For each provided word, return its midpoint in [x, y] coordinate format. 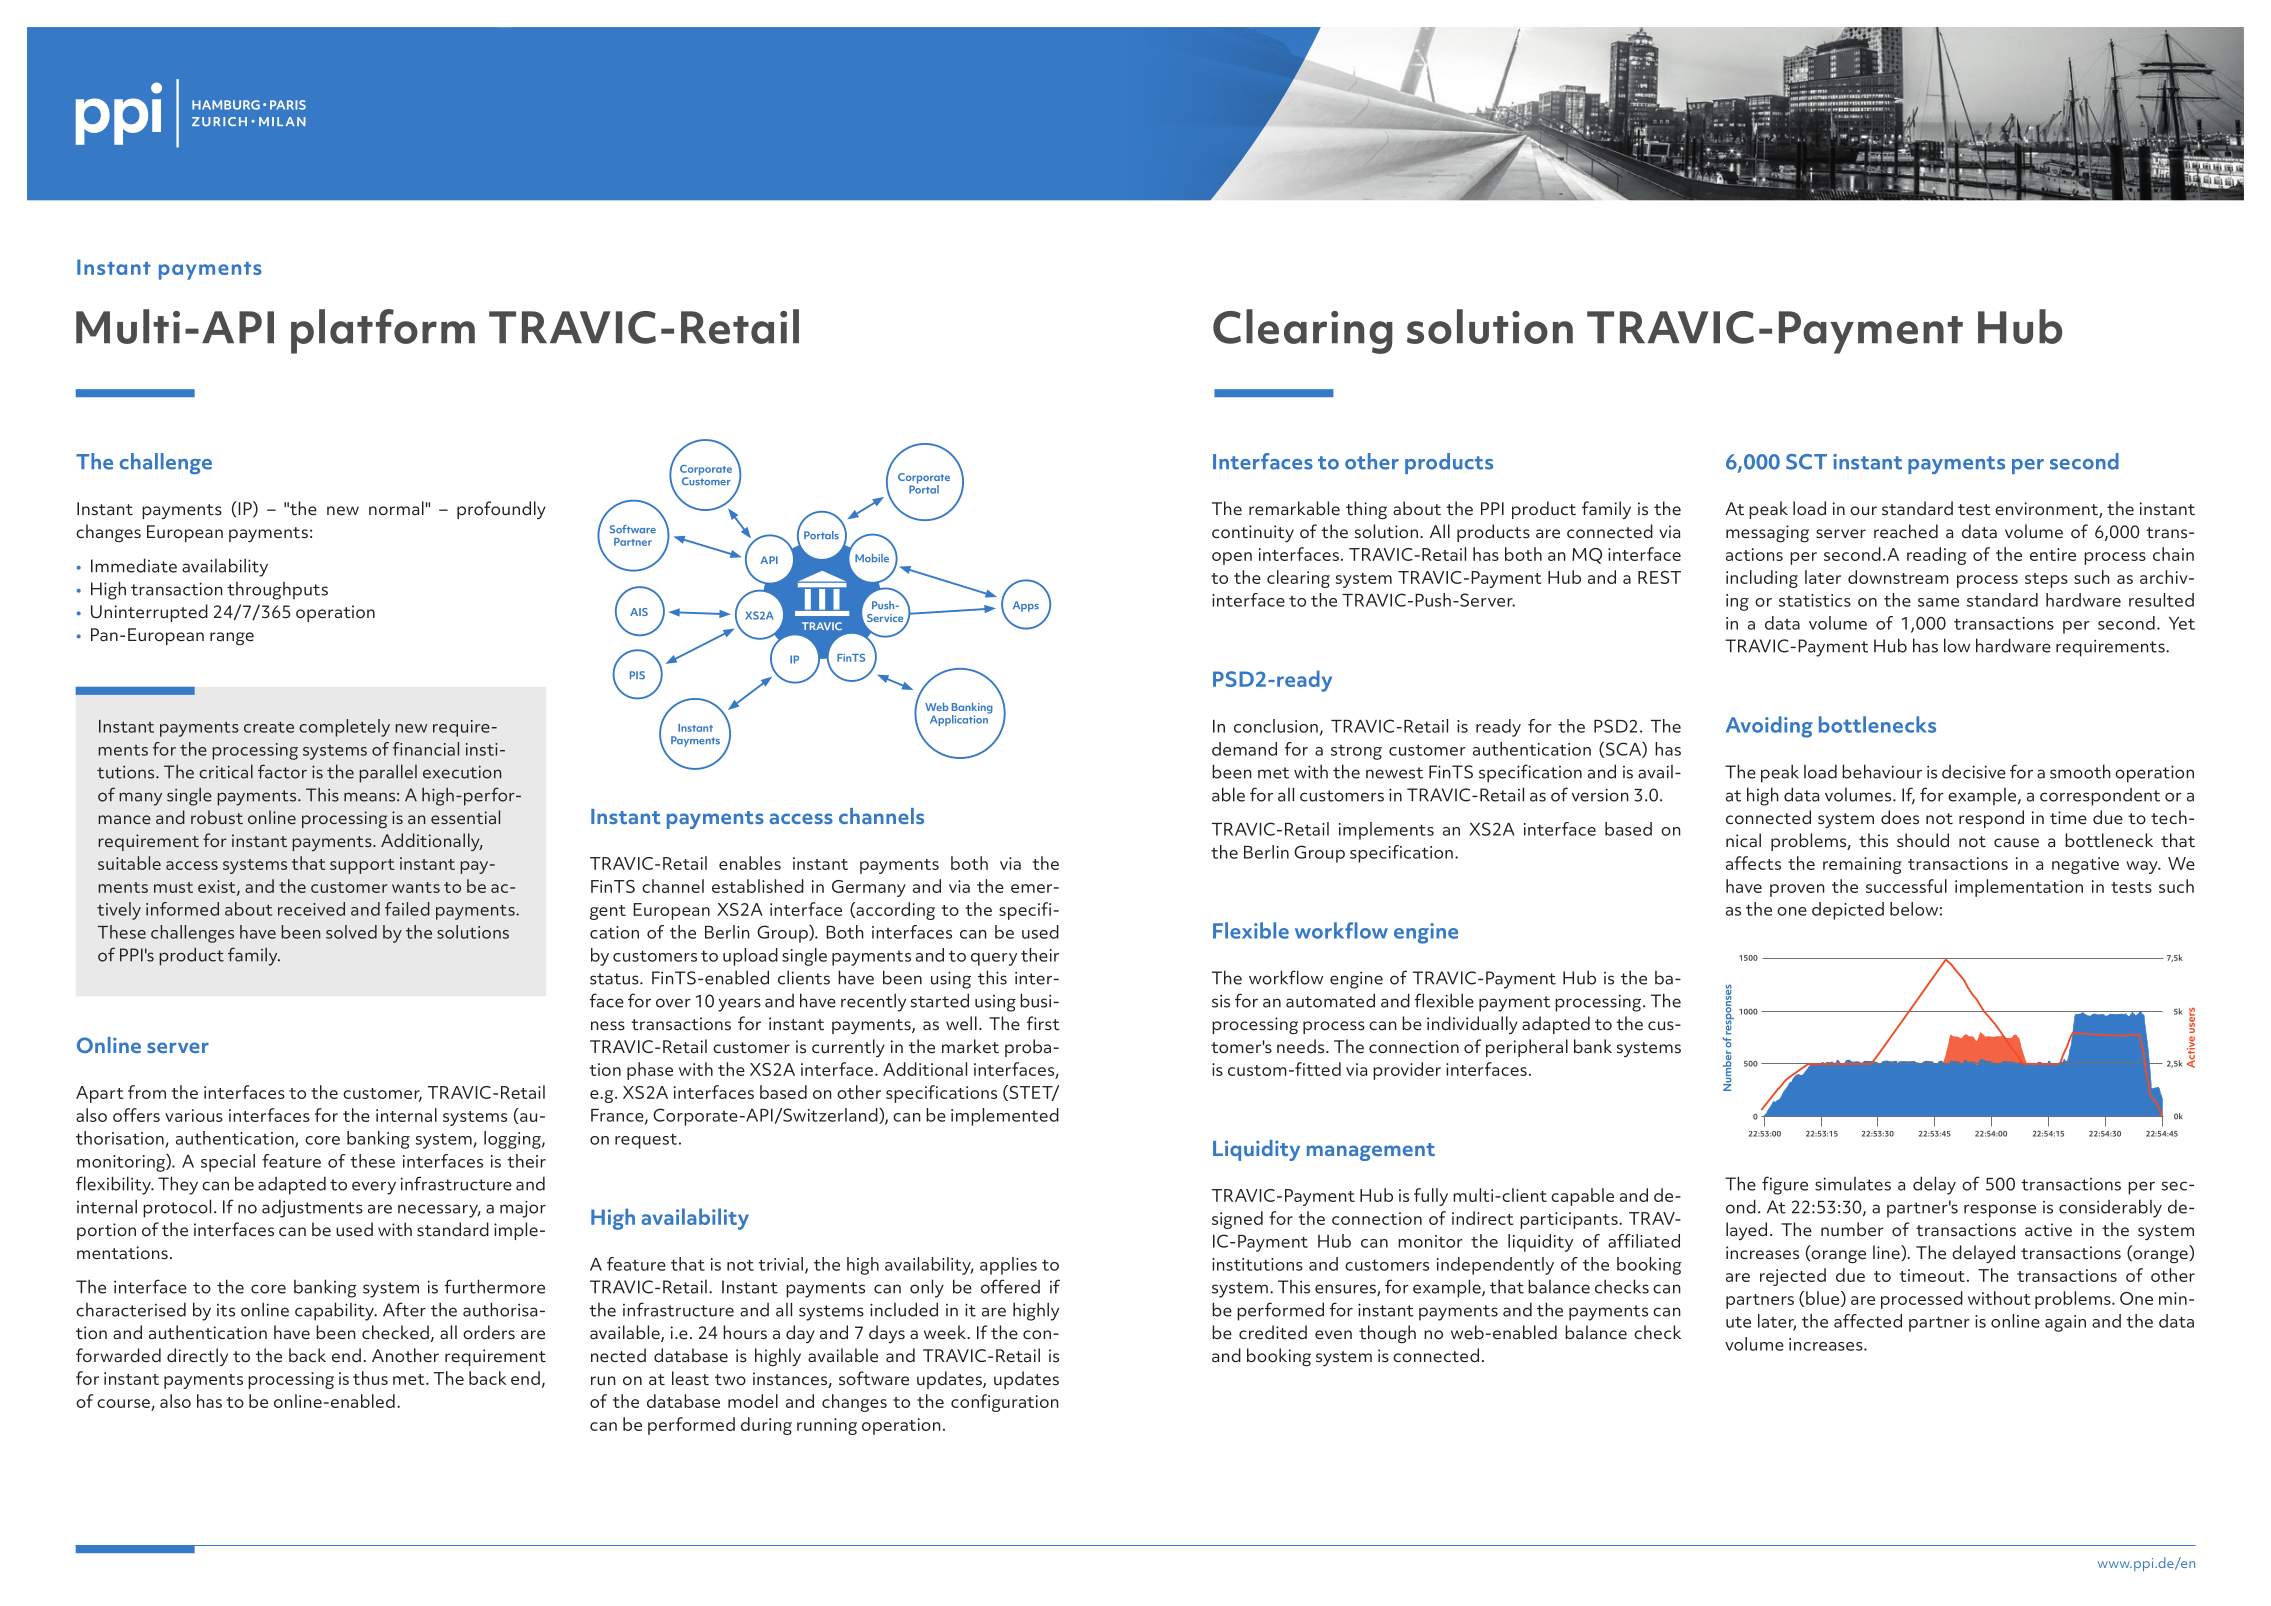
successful [1906, 886]
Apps [1026, 606]
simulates [1853, 1184]
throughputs [277, 591]
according [894, 911]
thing [1366, 510]
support [362, 866]
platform [383, 331]
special [228, 1163]
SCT [1806, 462]
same [1938, 602]
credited [1273, 1332]
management [1371, 1152]
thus [370, 1378]
